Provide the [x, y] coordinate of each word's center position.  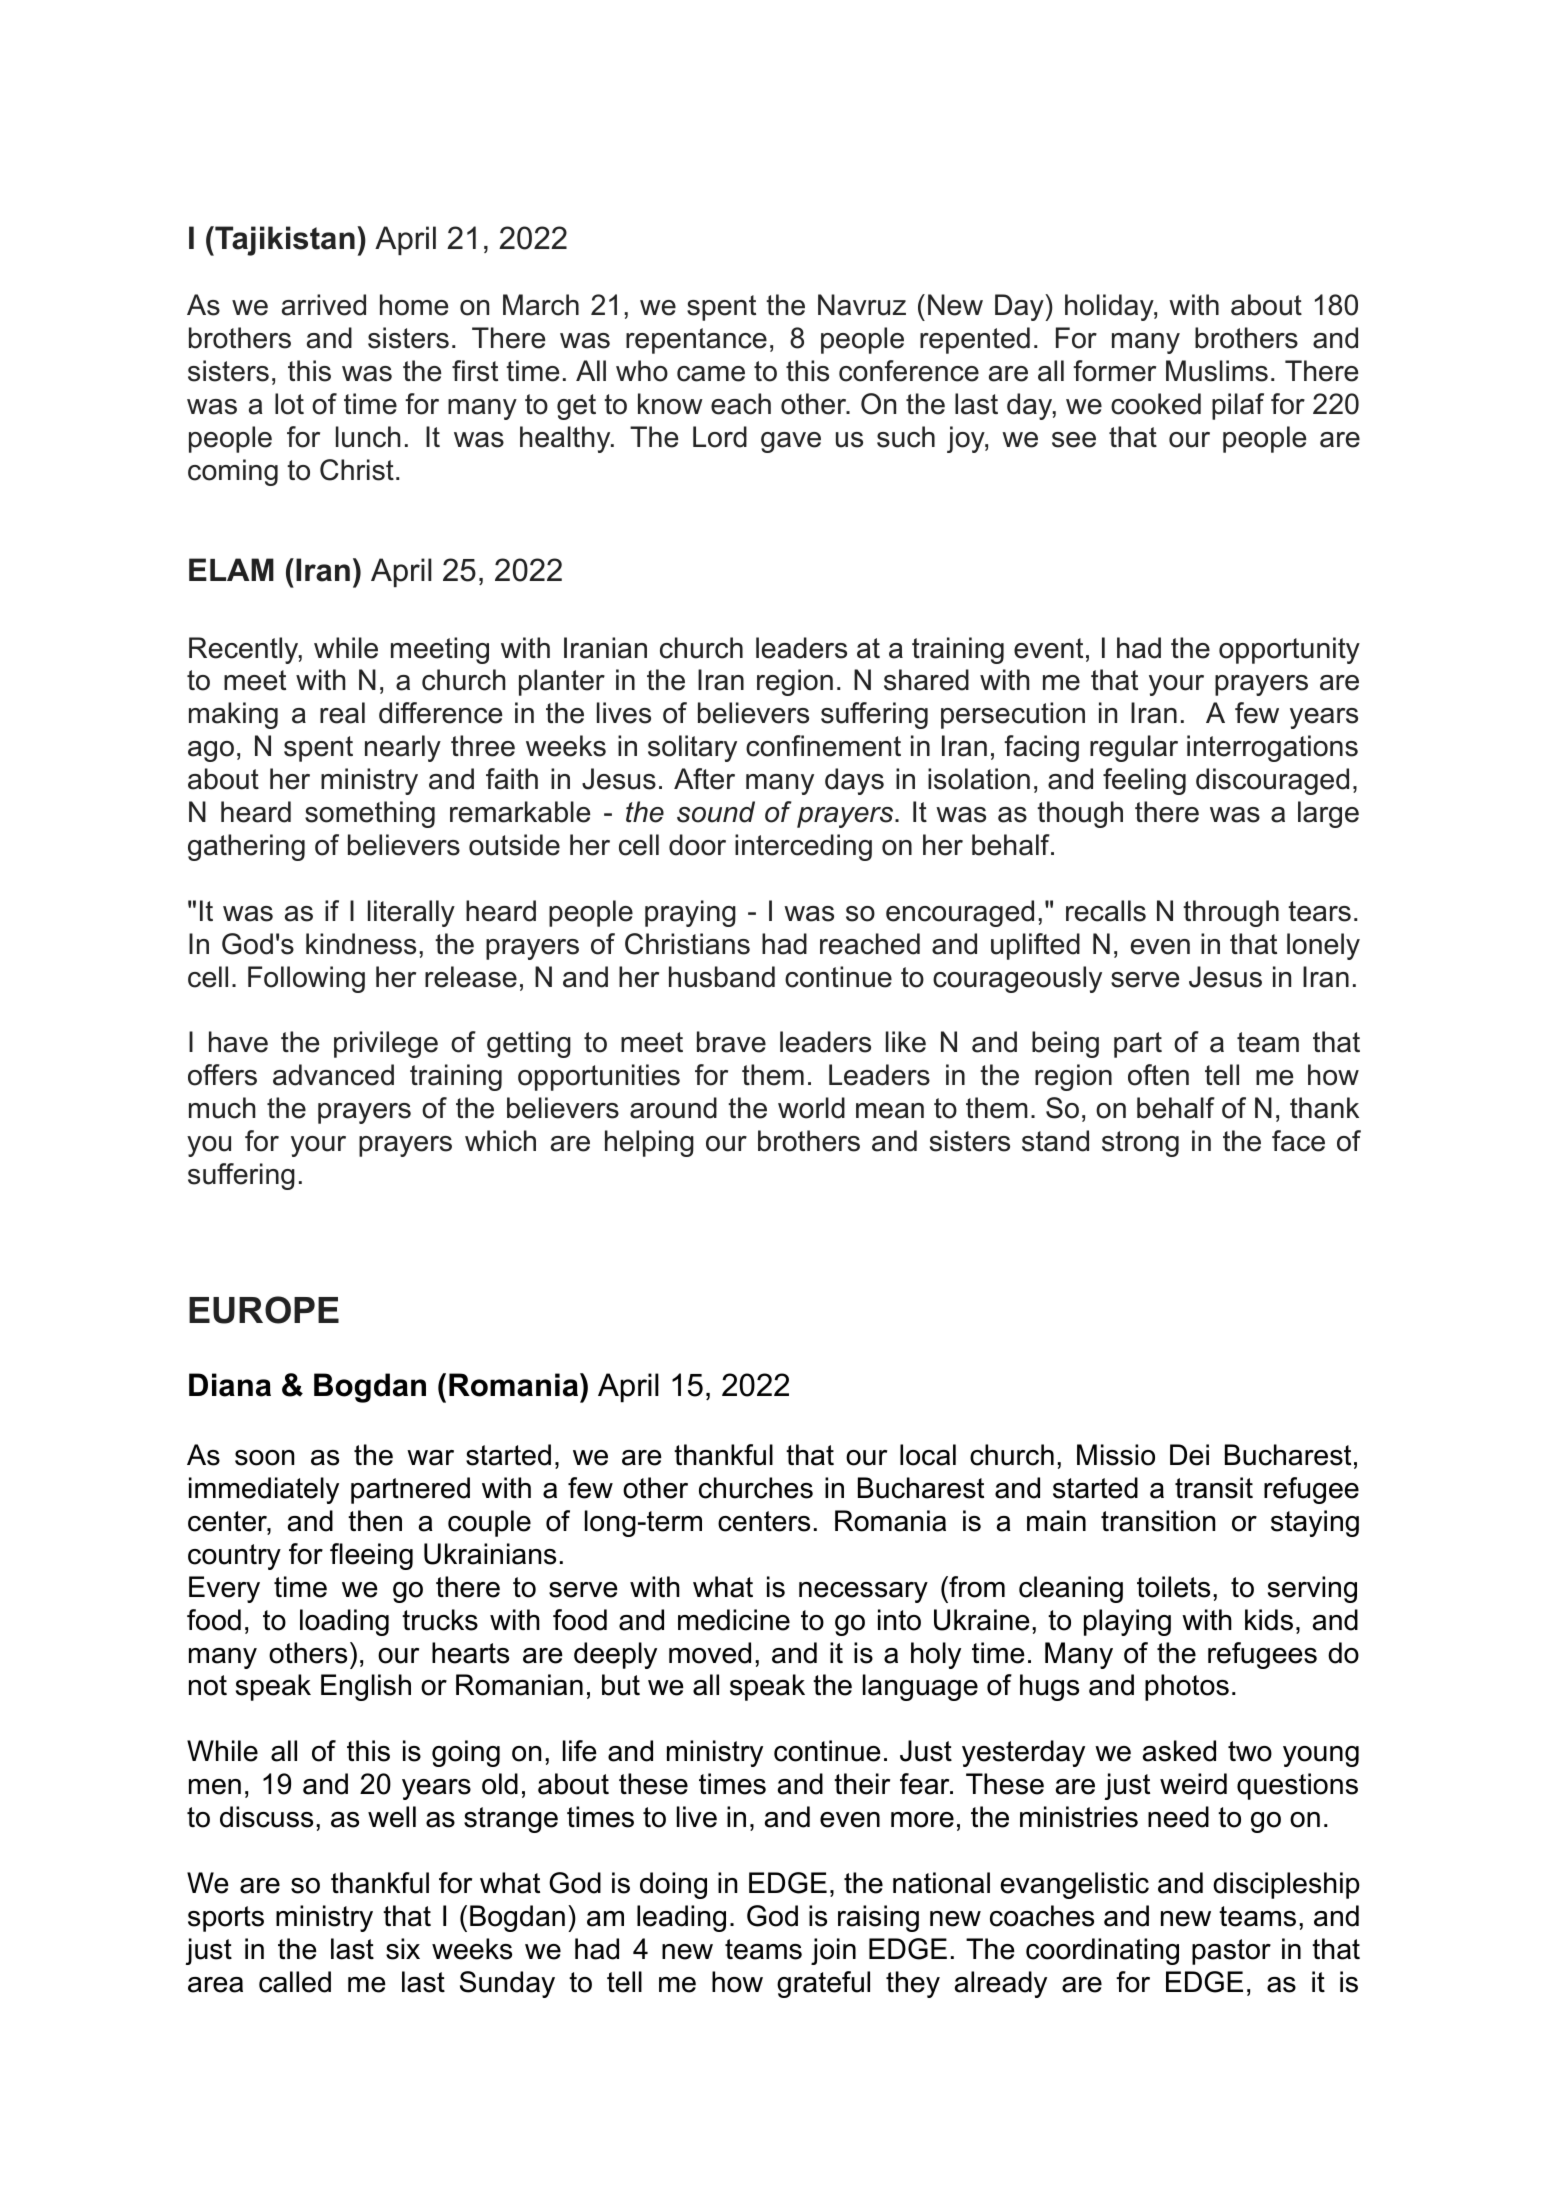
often [1158, 1075]
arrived [324, 305]
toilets [1173, 1587]
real [342, 713]
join [833, 1951]
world [811, 1108]
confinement [823, 746]
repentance [696, 341]
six [403, 1949]
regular [1134, 748]
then [375, 1521]
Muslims [1217, 371]
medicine [734, 1620]
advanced [333, 1075]
